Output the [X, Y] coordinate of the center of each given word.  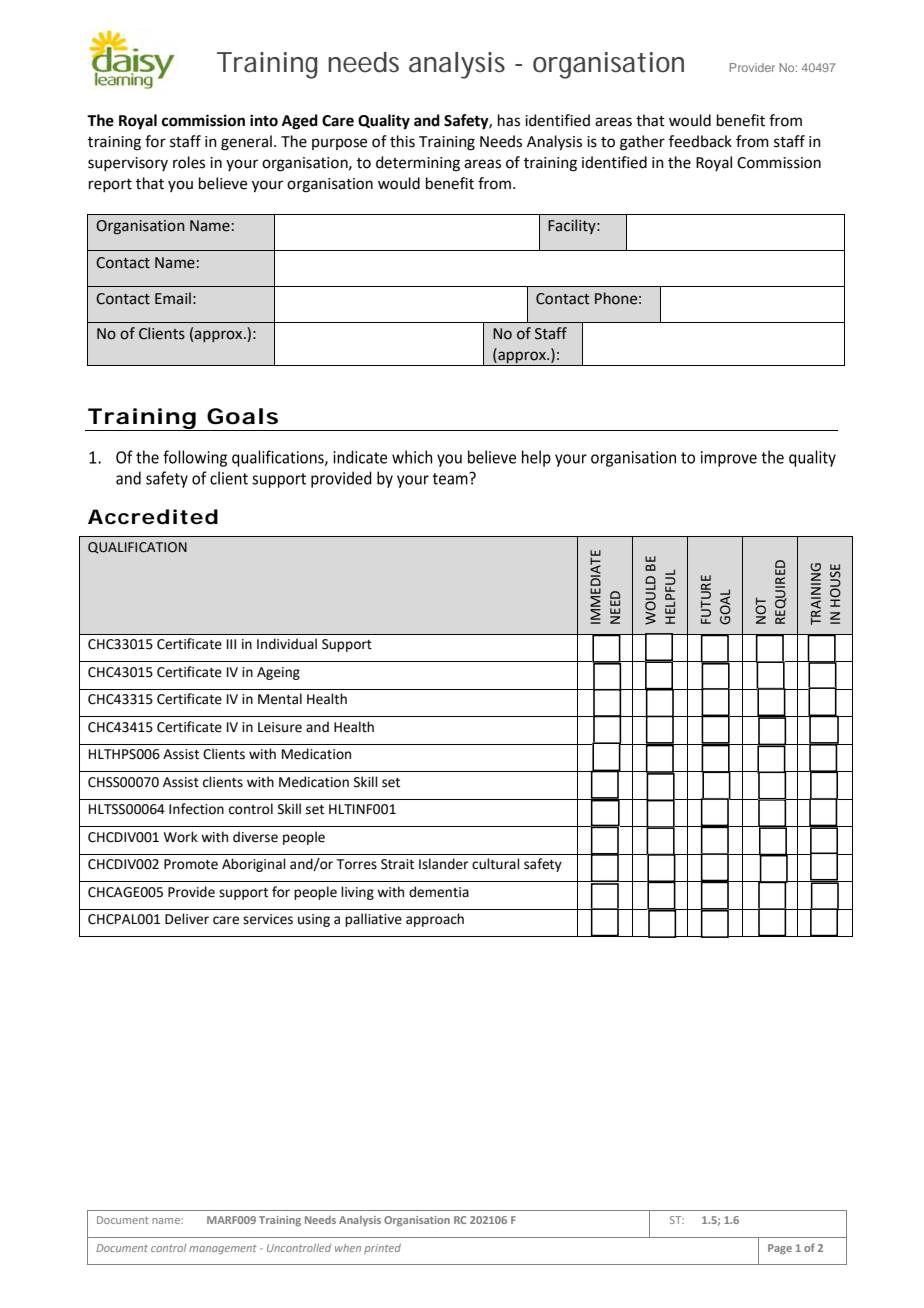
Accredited [153, 517]
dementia [439, 892]
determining [418, 164]
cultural [496, 864]
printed [382, 1249]
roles [189, 162]
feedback [700, 141]
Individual [287, 644]
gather [642, 143]
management [223, 1249]
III [231, 644]
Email [173, 298]
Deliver [187, 919]
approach [435, 920]
